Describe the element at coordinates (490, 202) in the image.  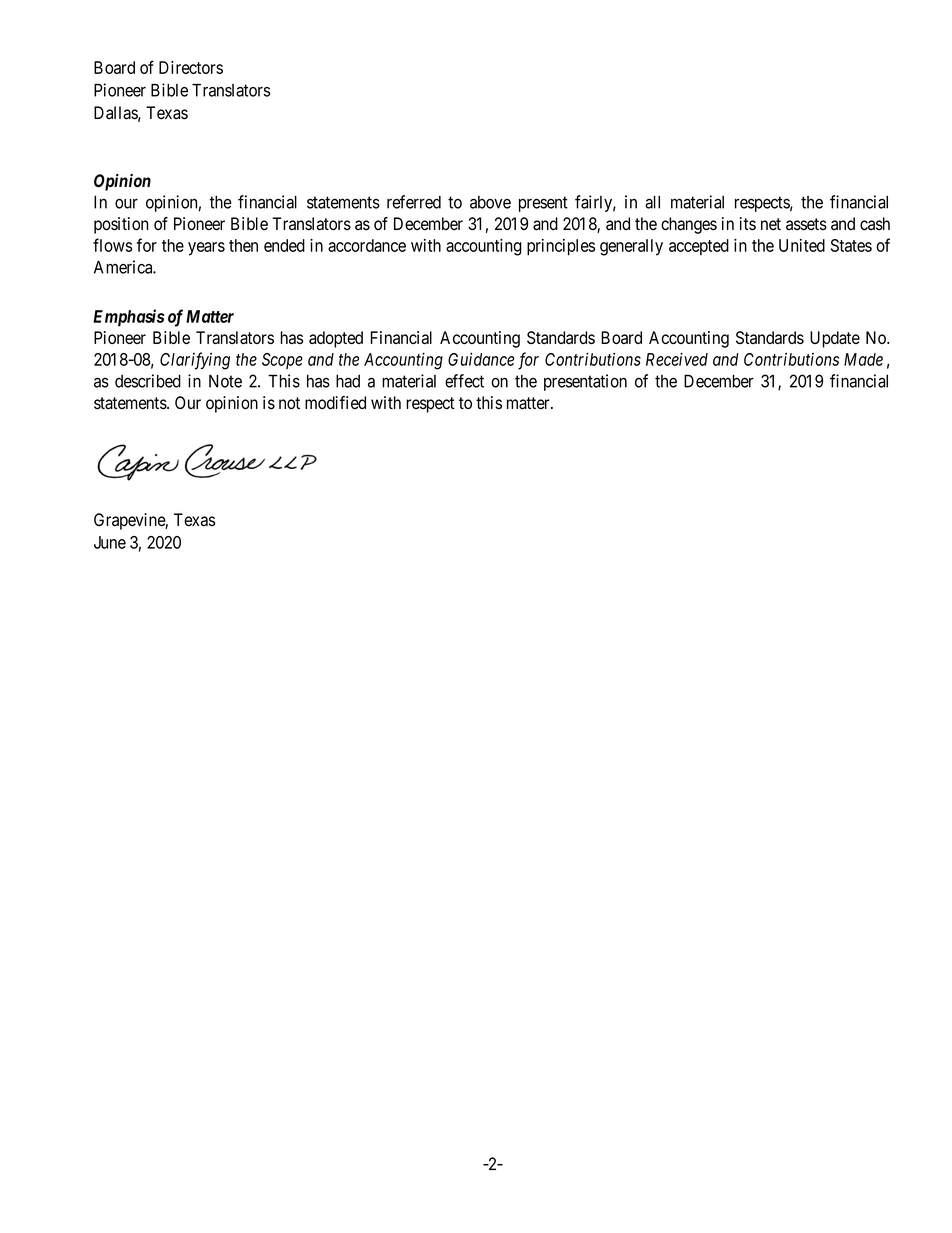
I see `above` at that location.
